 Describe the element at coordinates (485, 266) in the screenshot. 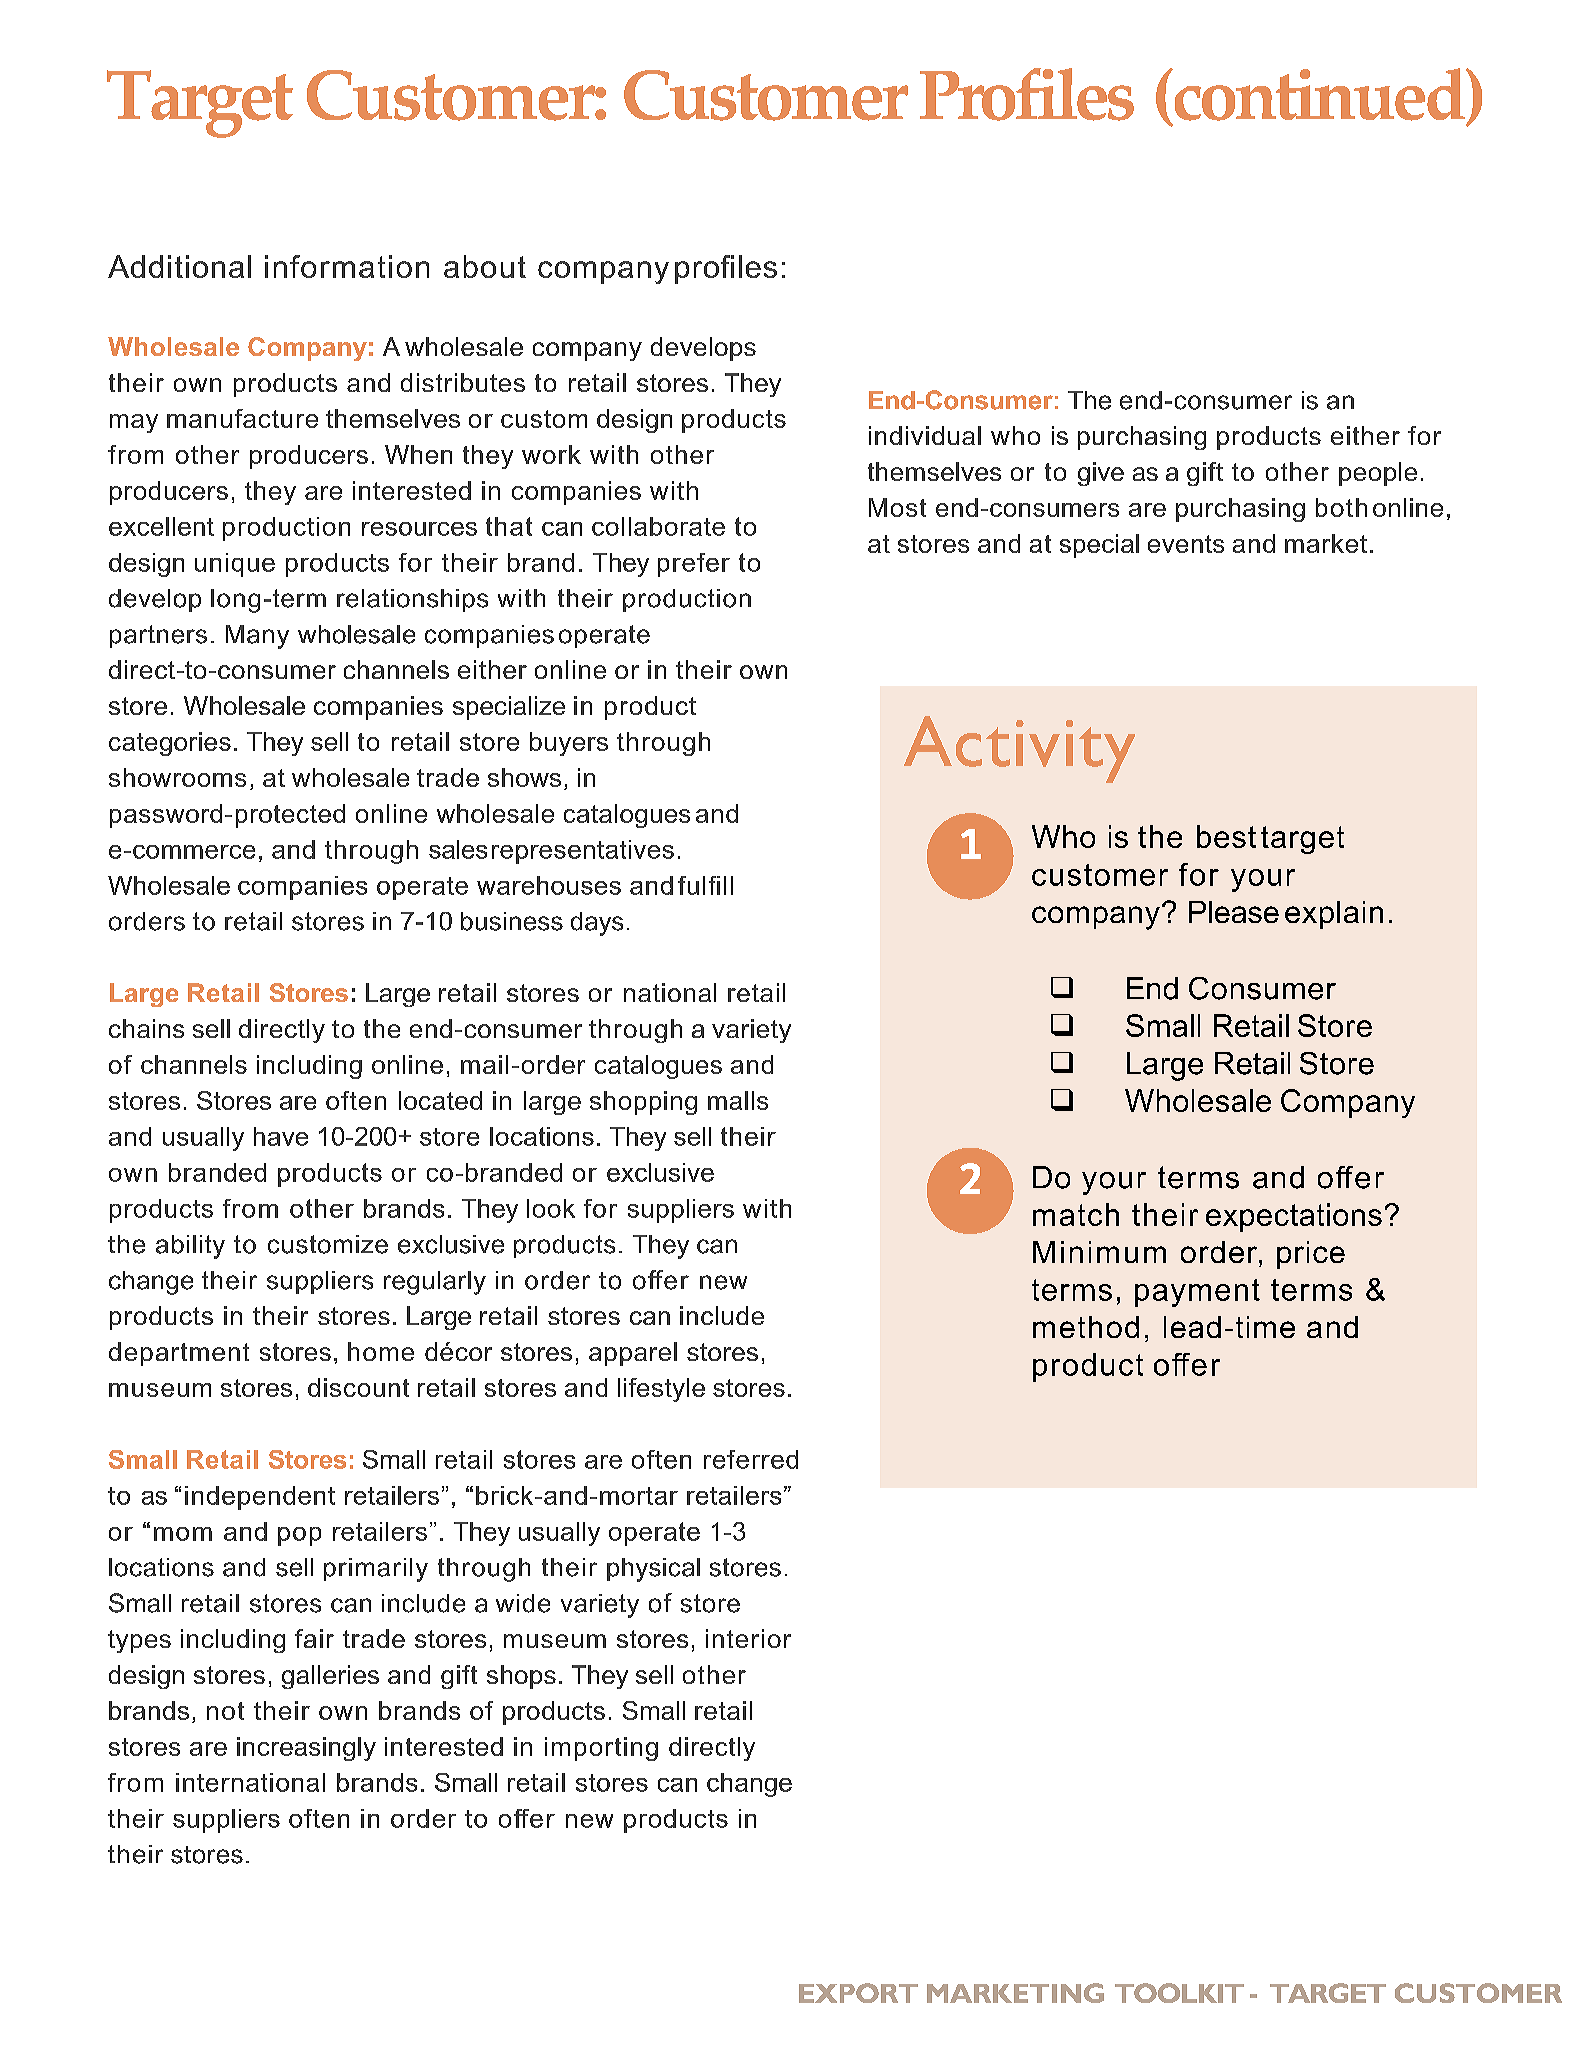

I see `about` at that location.
